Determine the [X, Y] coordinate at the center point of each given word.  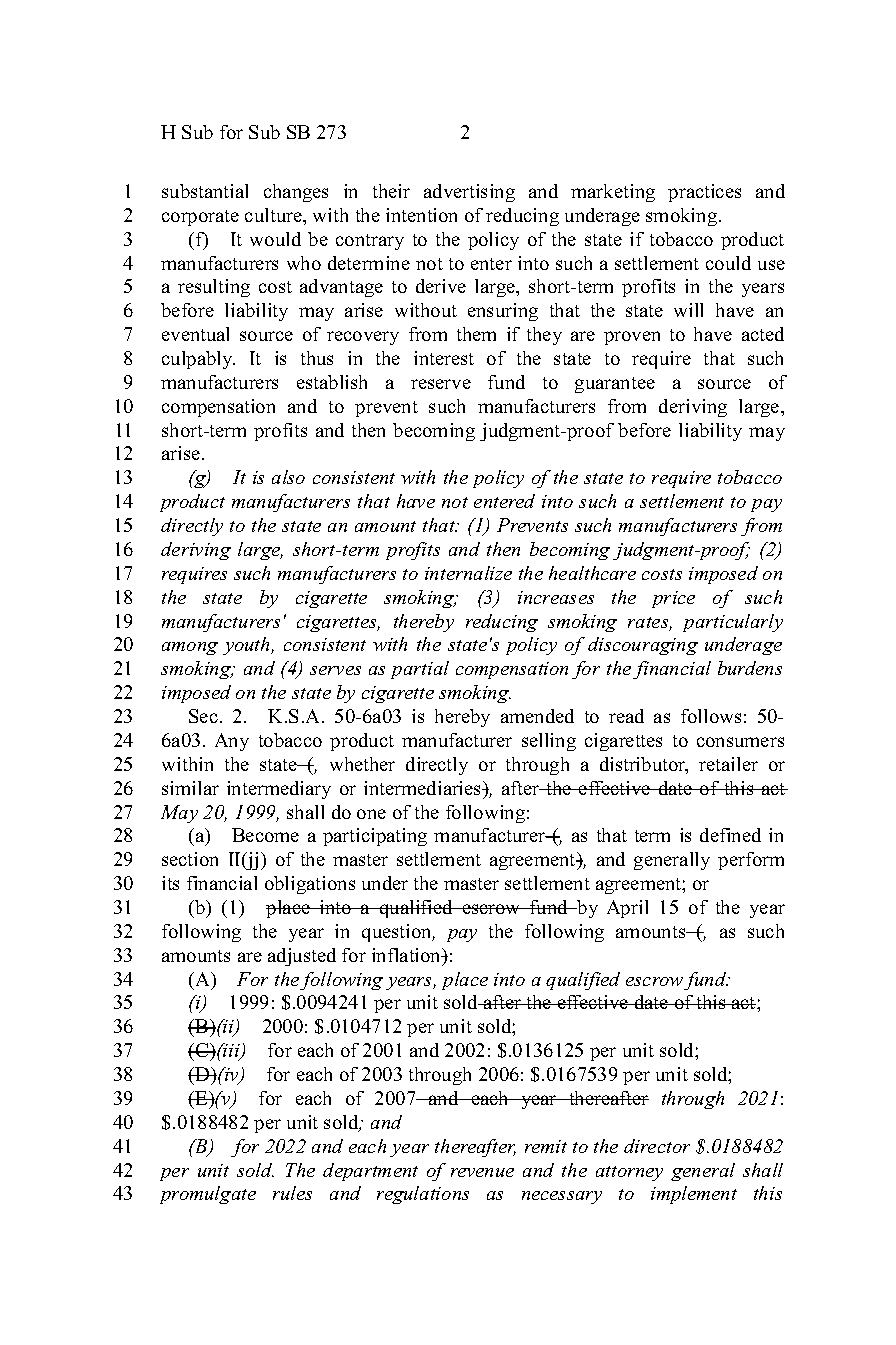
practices [704, 193]
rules [292, 1193]
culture [275, 216]
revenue [482, 1172]
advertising [469, 193]
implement [694, 1195]
